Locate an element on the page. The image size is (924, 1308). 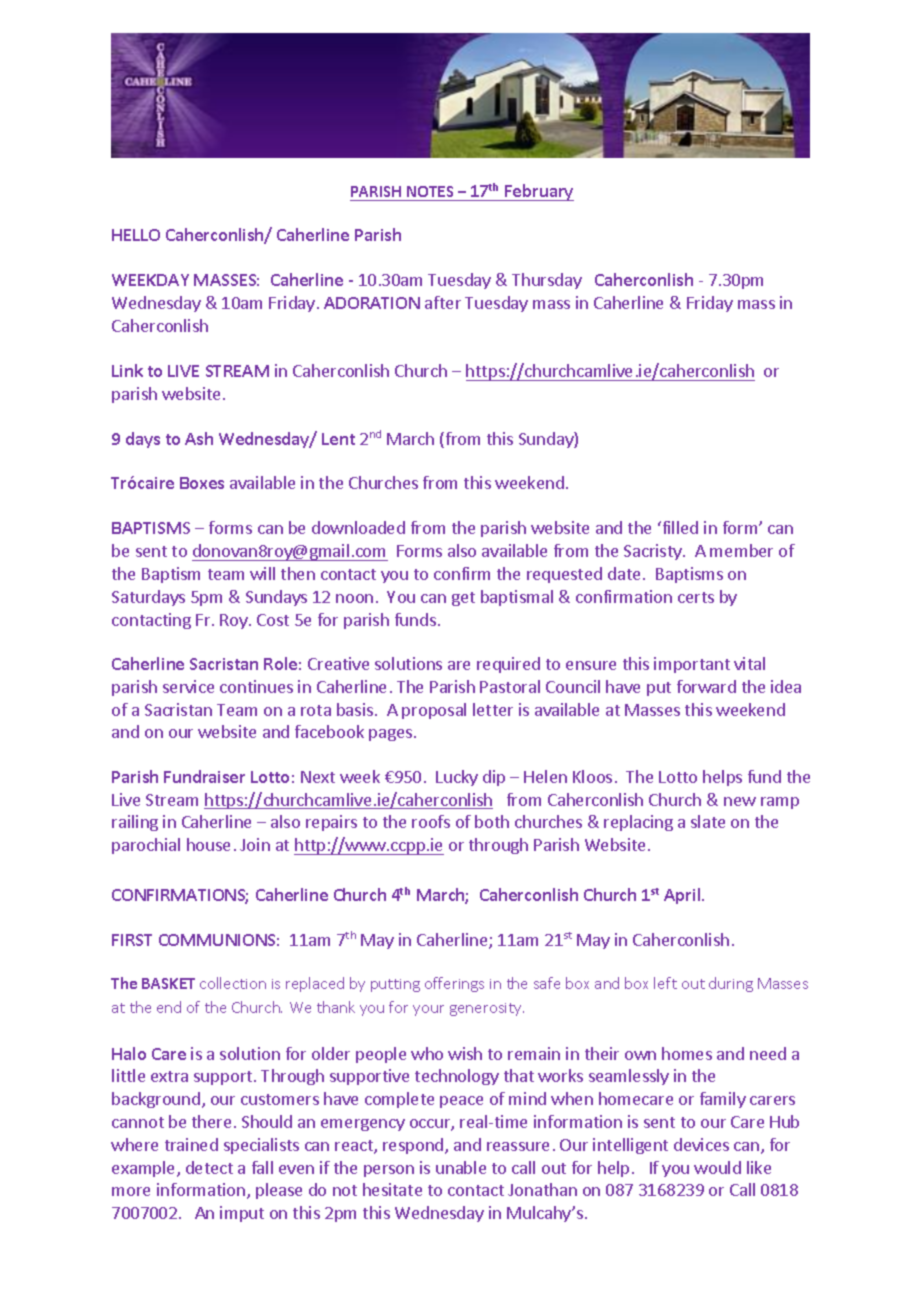
February is located at coordinates (538, 192).
